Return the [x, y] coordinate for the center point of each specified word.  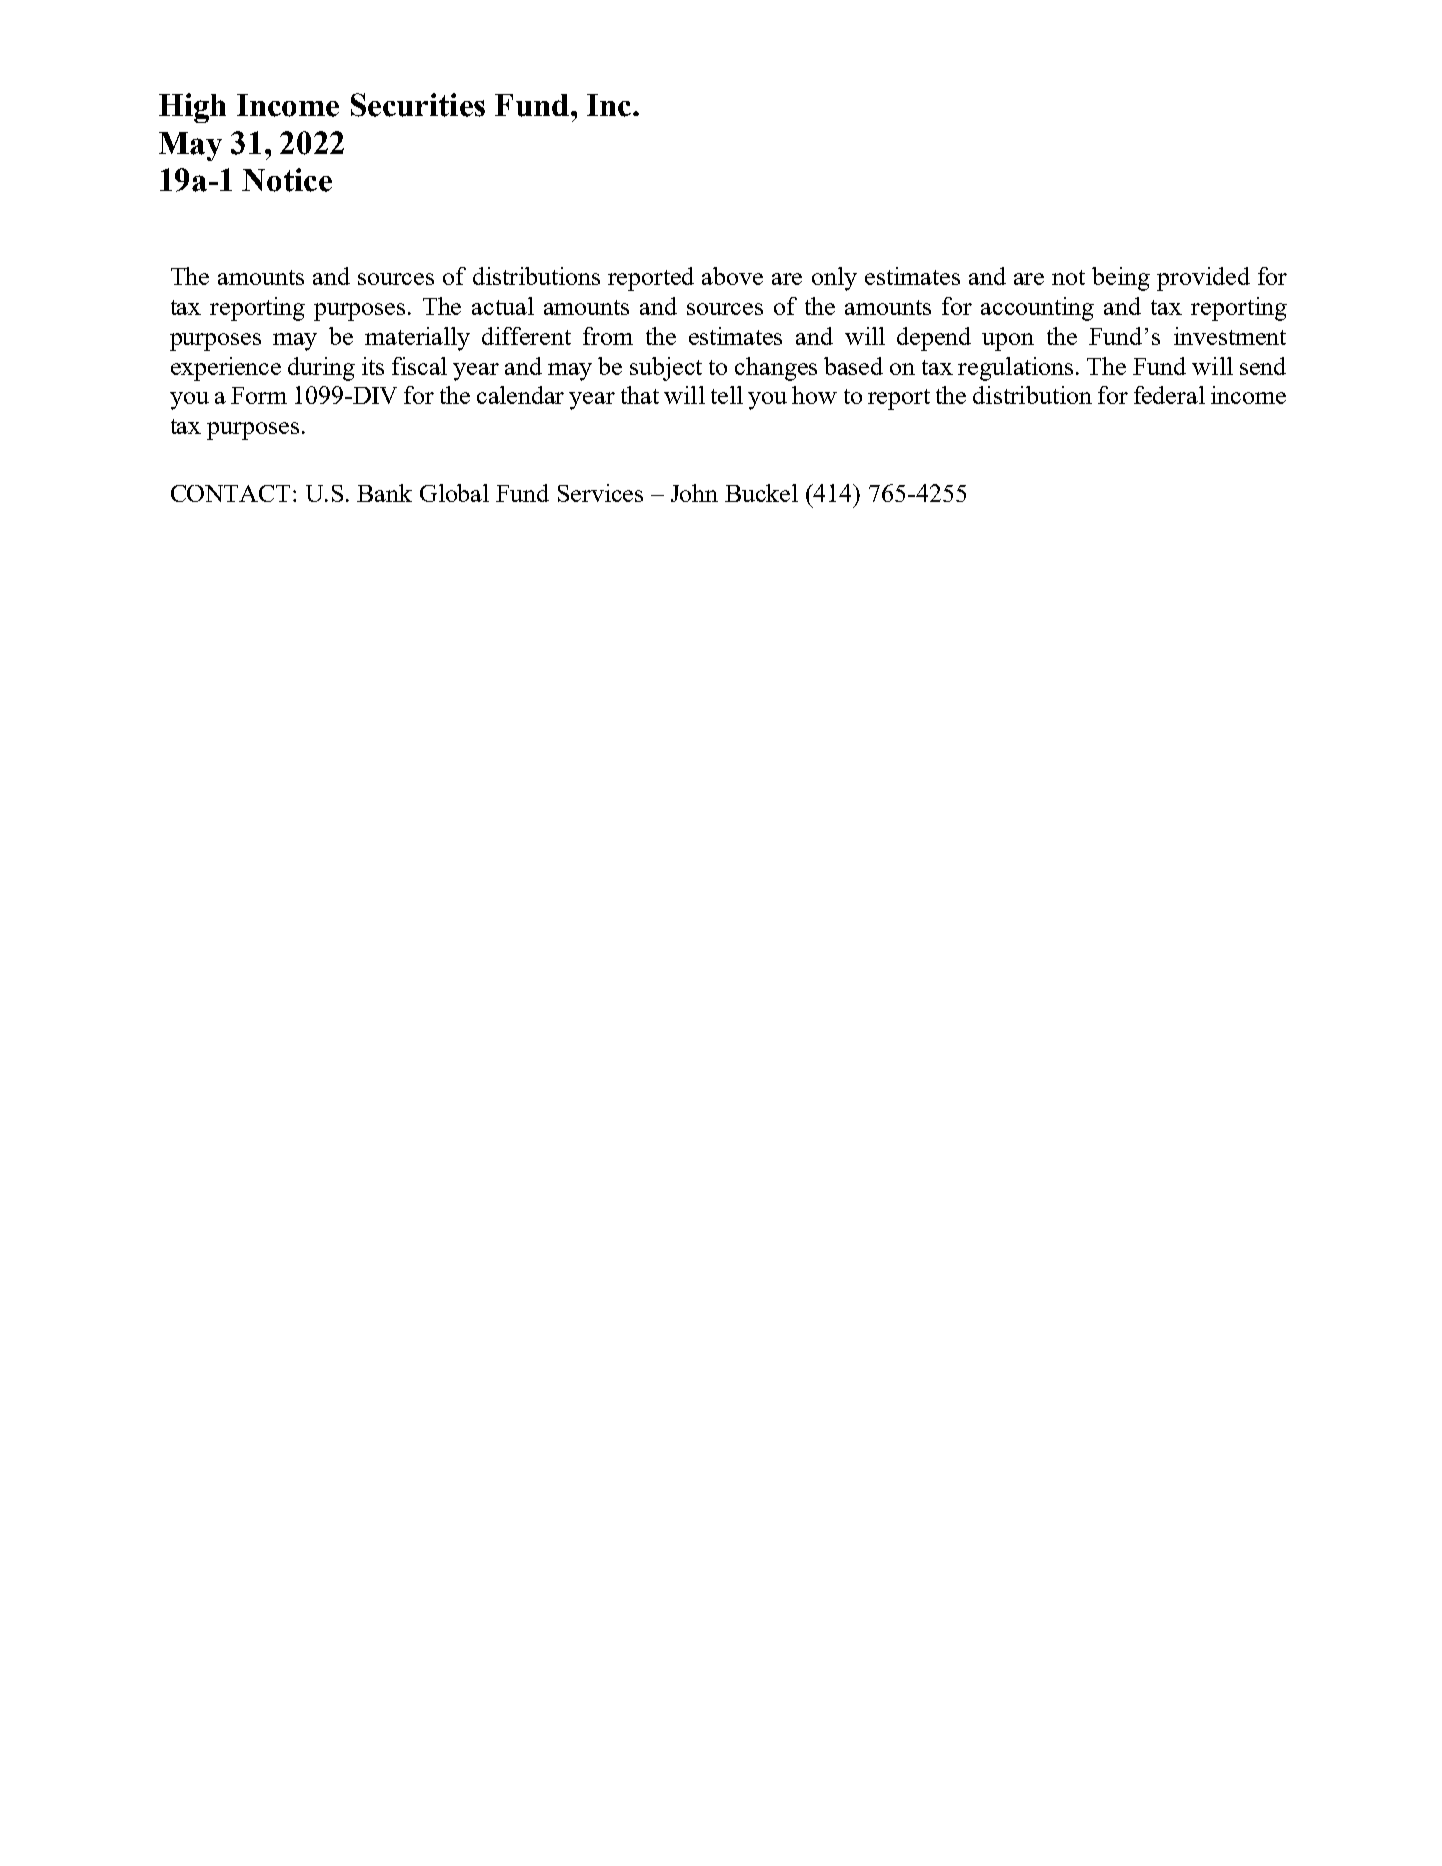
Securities [418, 105]
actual [503, 306]
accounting [1037, 309]
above [732, 276]
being [1121, 279]
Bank [384, 493]
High [192, 108]
